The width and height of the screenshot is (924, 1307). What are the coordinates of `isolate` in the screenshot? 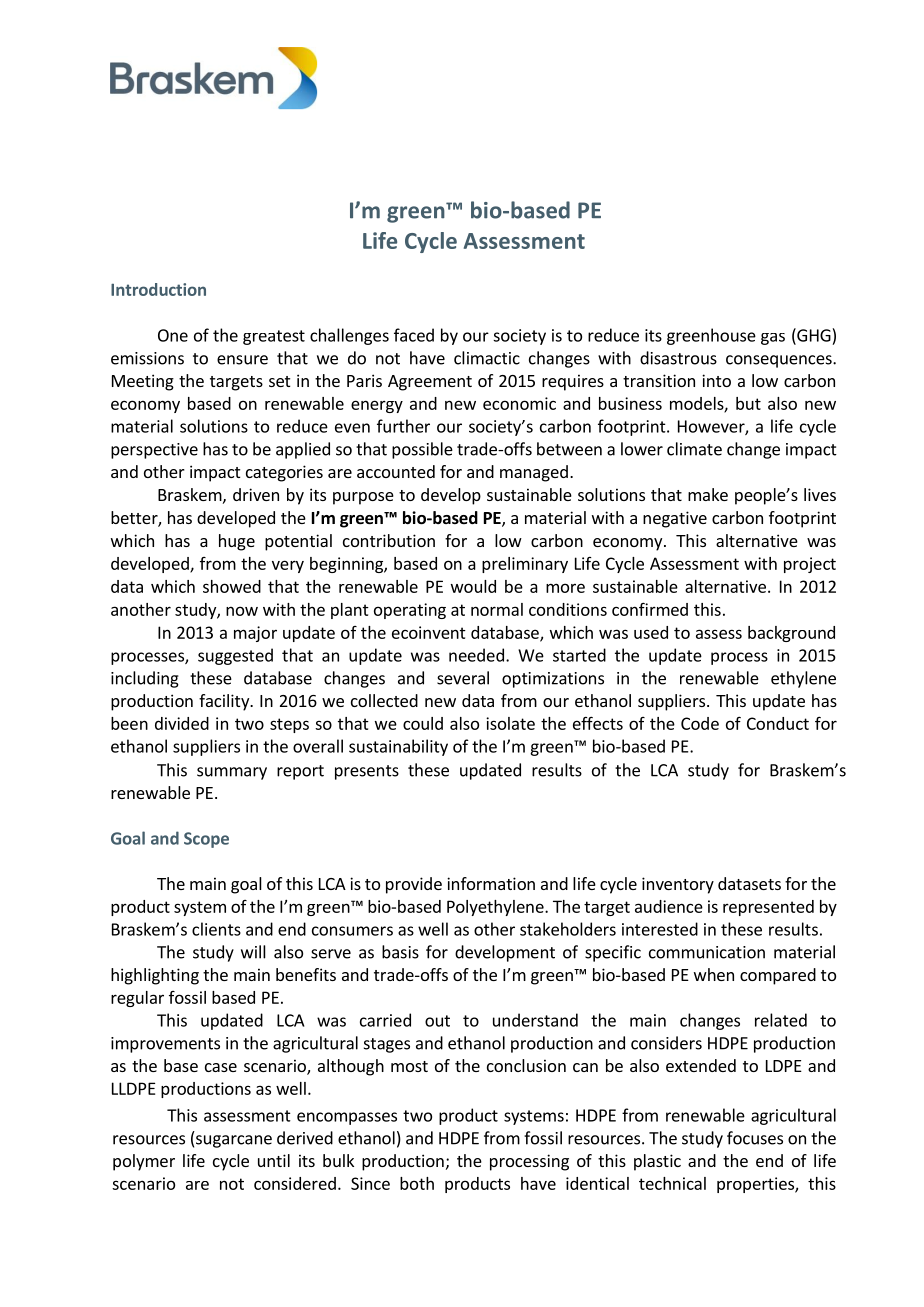 It's located at (510, 723).
